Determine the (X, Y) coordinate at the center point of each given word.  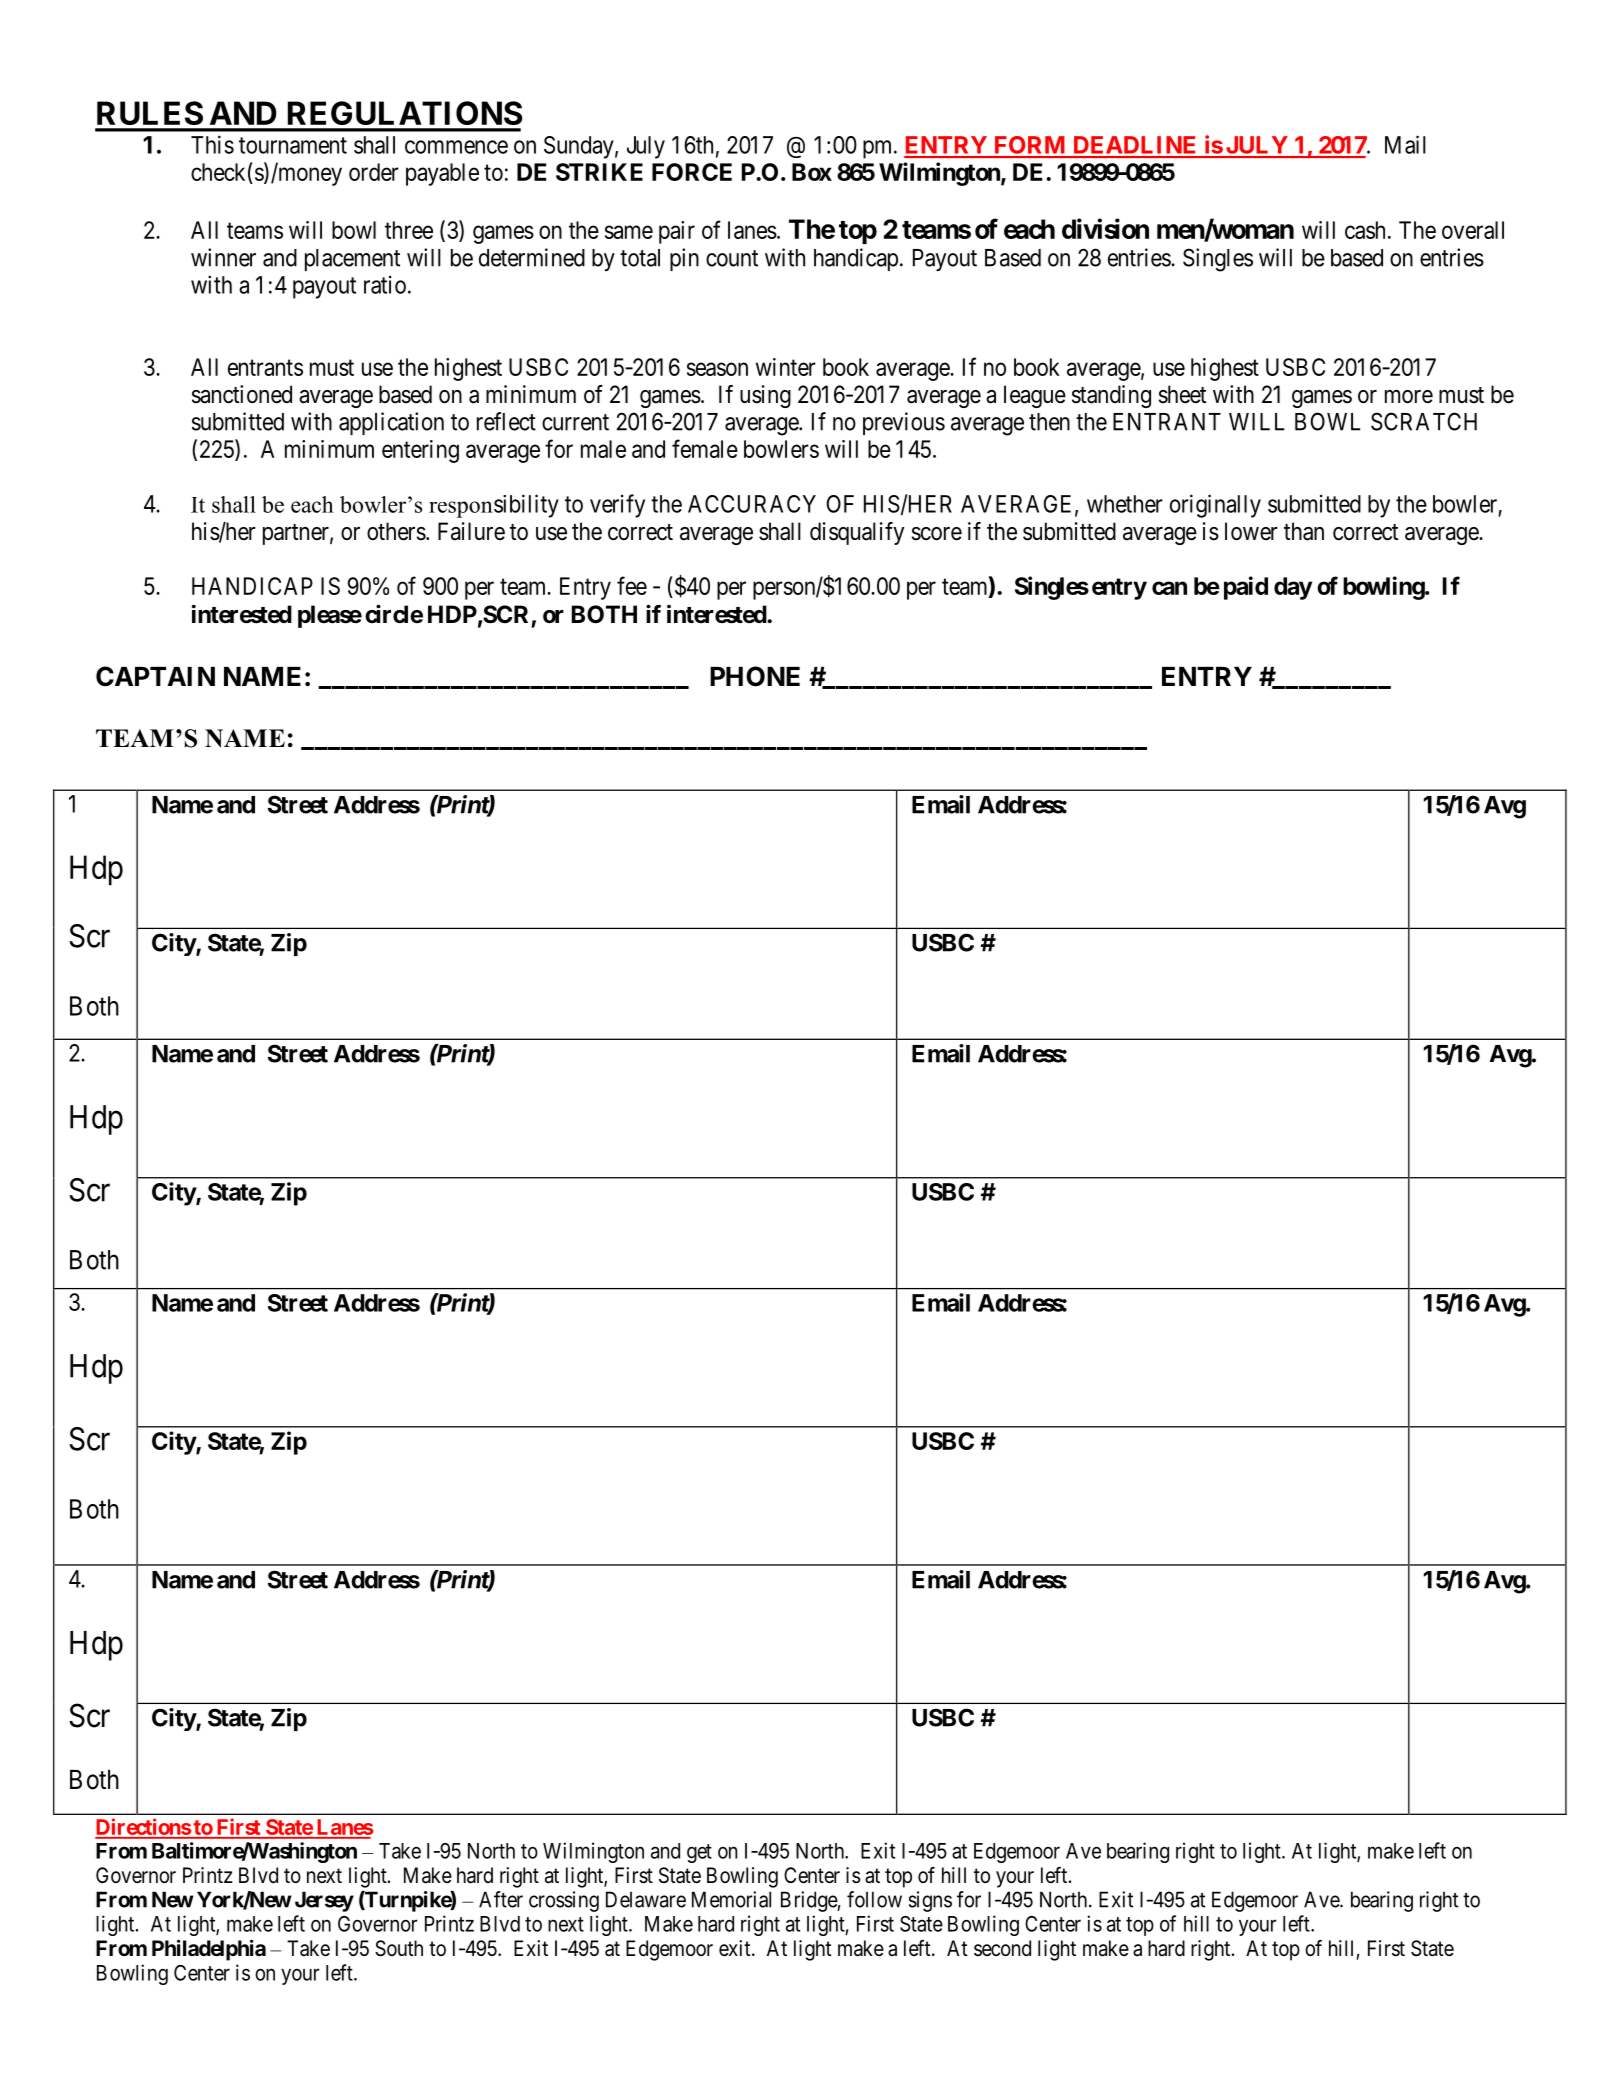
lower (1251, 531)
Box (812, 172)
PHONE (755, 676)
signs (930, 1901)
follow (874, 1899)
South (399, 1948)
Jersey (324, 1901)
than (1304, 531)
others (396, 531)
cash (1365, 230)
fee (632, 585)
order (374, 172)
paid (1246, 588)
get (699, 1853)
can (1169, 588)
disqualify (857, 533)
